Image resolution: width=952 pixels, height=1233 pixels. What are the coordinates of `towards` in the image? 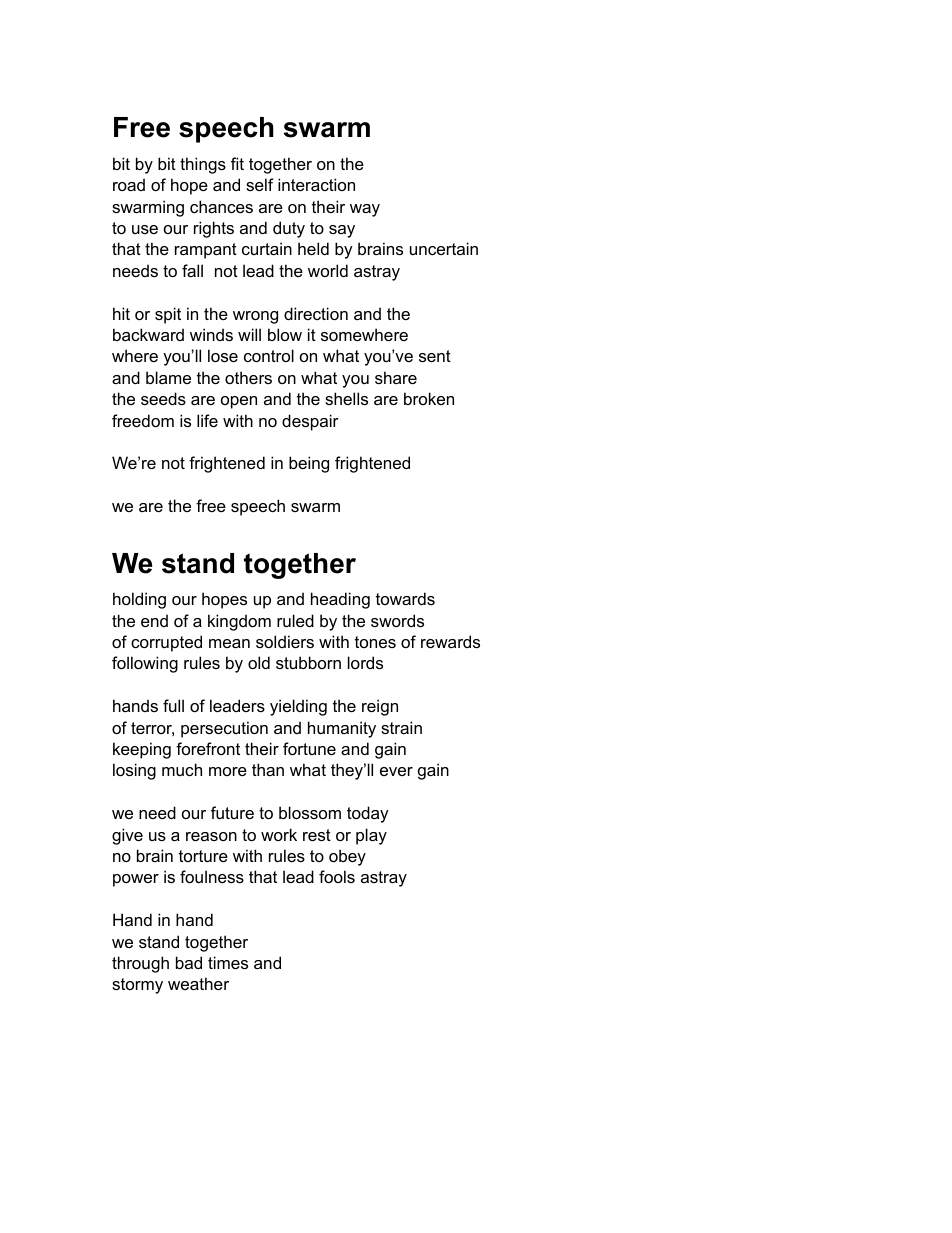 It's located at (405, 598).
